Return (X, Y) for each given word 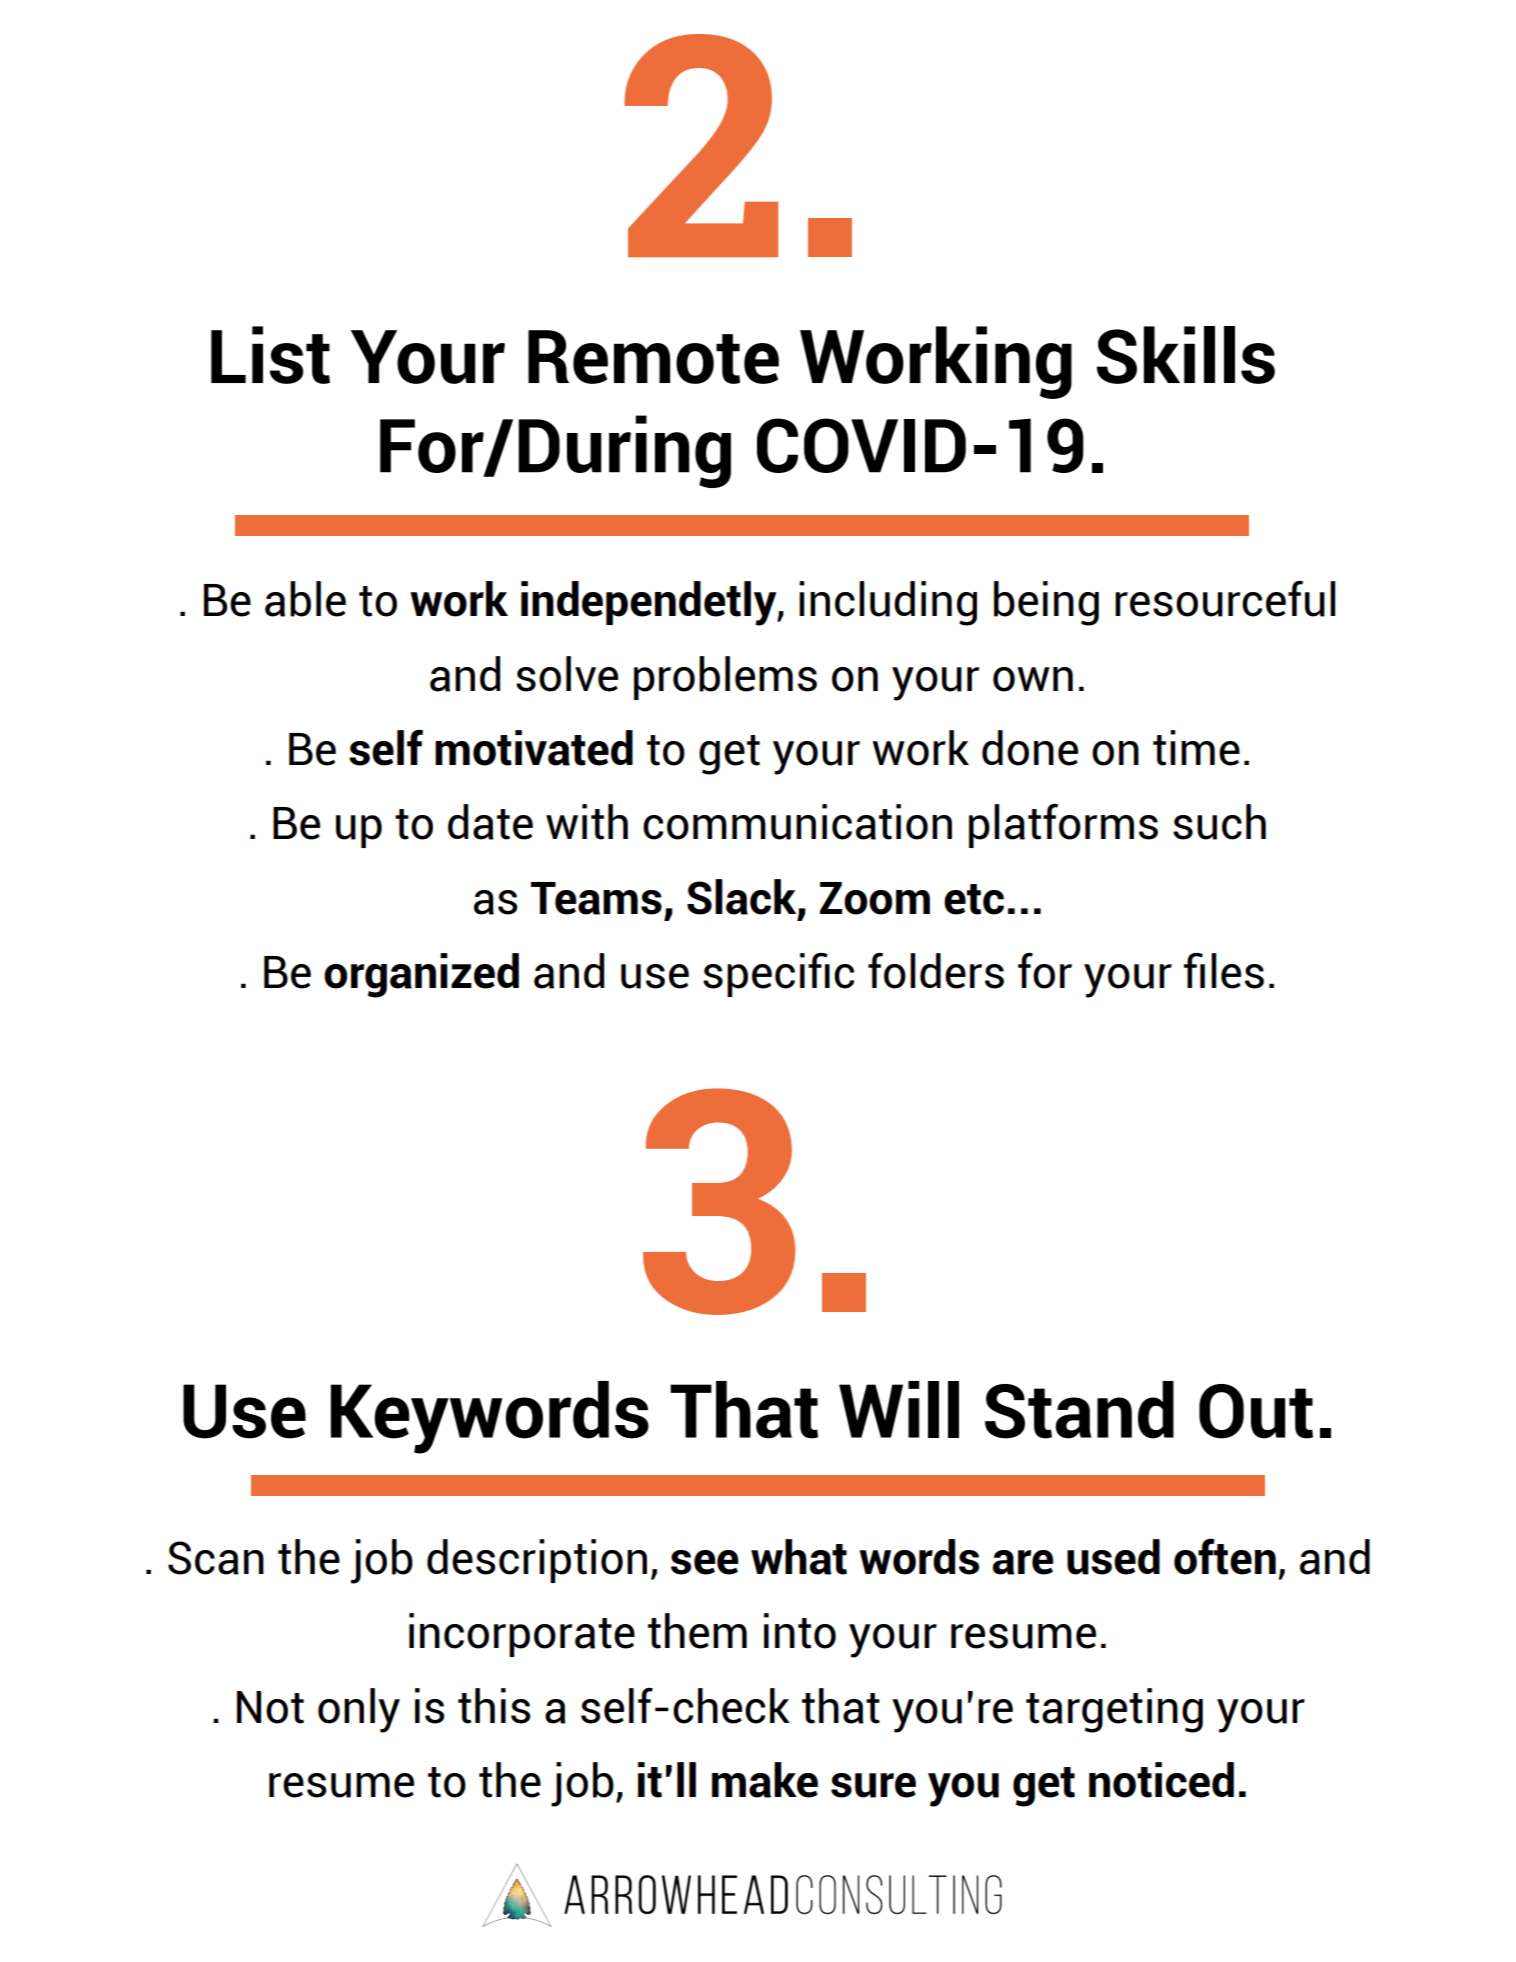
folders (936, 970)
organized (421, 975)
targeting (1114, 1710)
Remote (653, 357)
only (359, 1710)
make (765, 1780)
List (270, 355)
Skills (1186, 355)
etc (974, 899)
